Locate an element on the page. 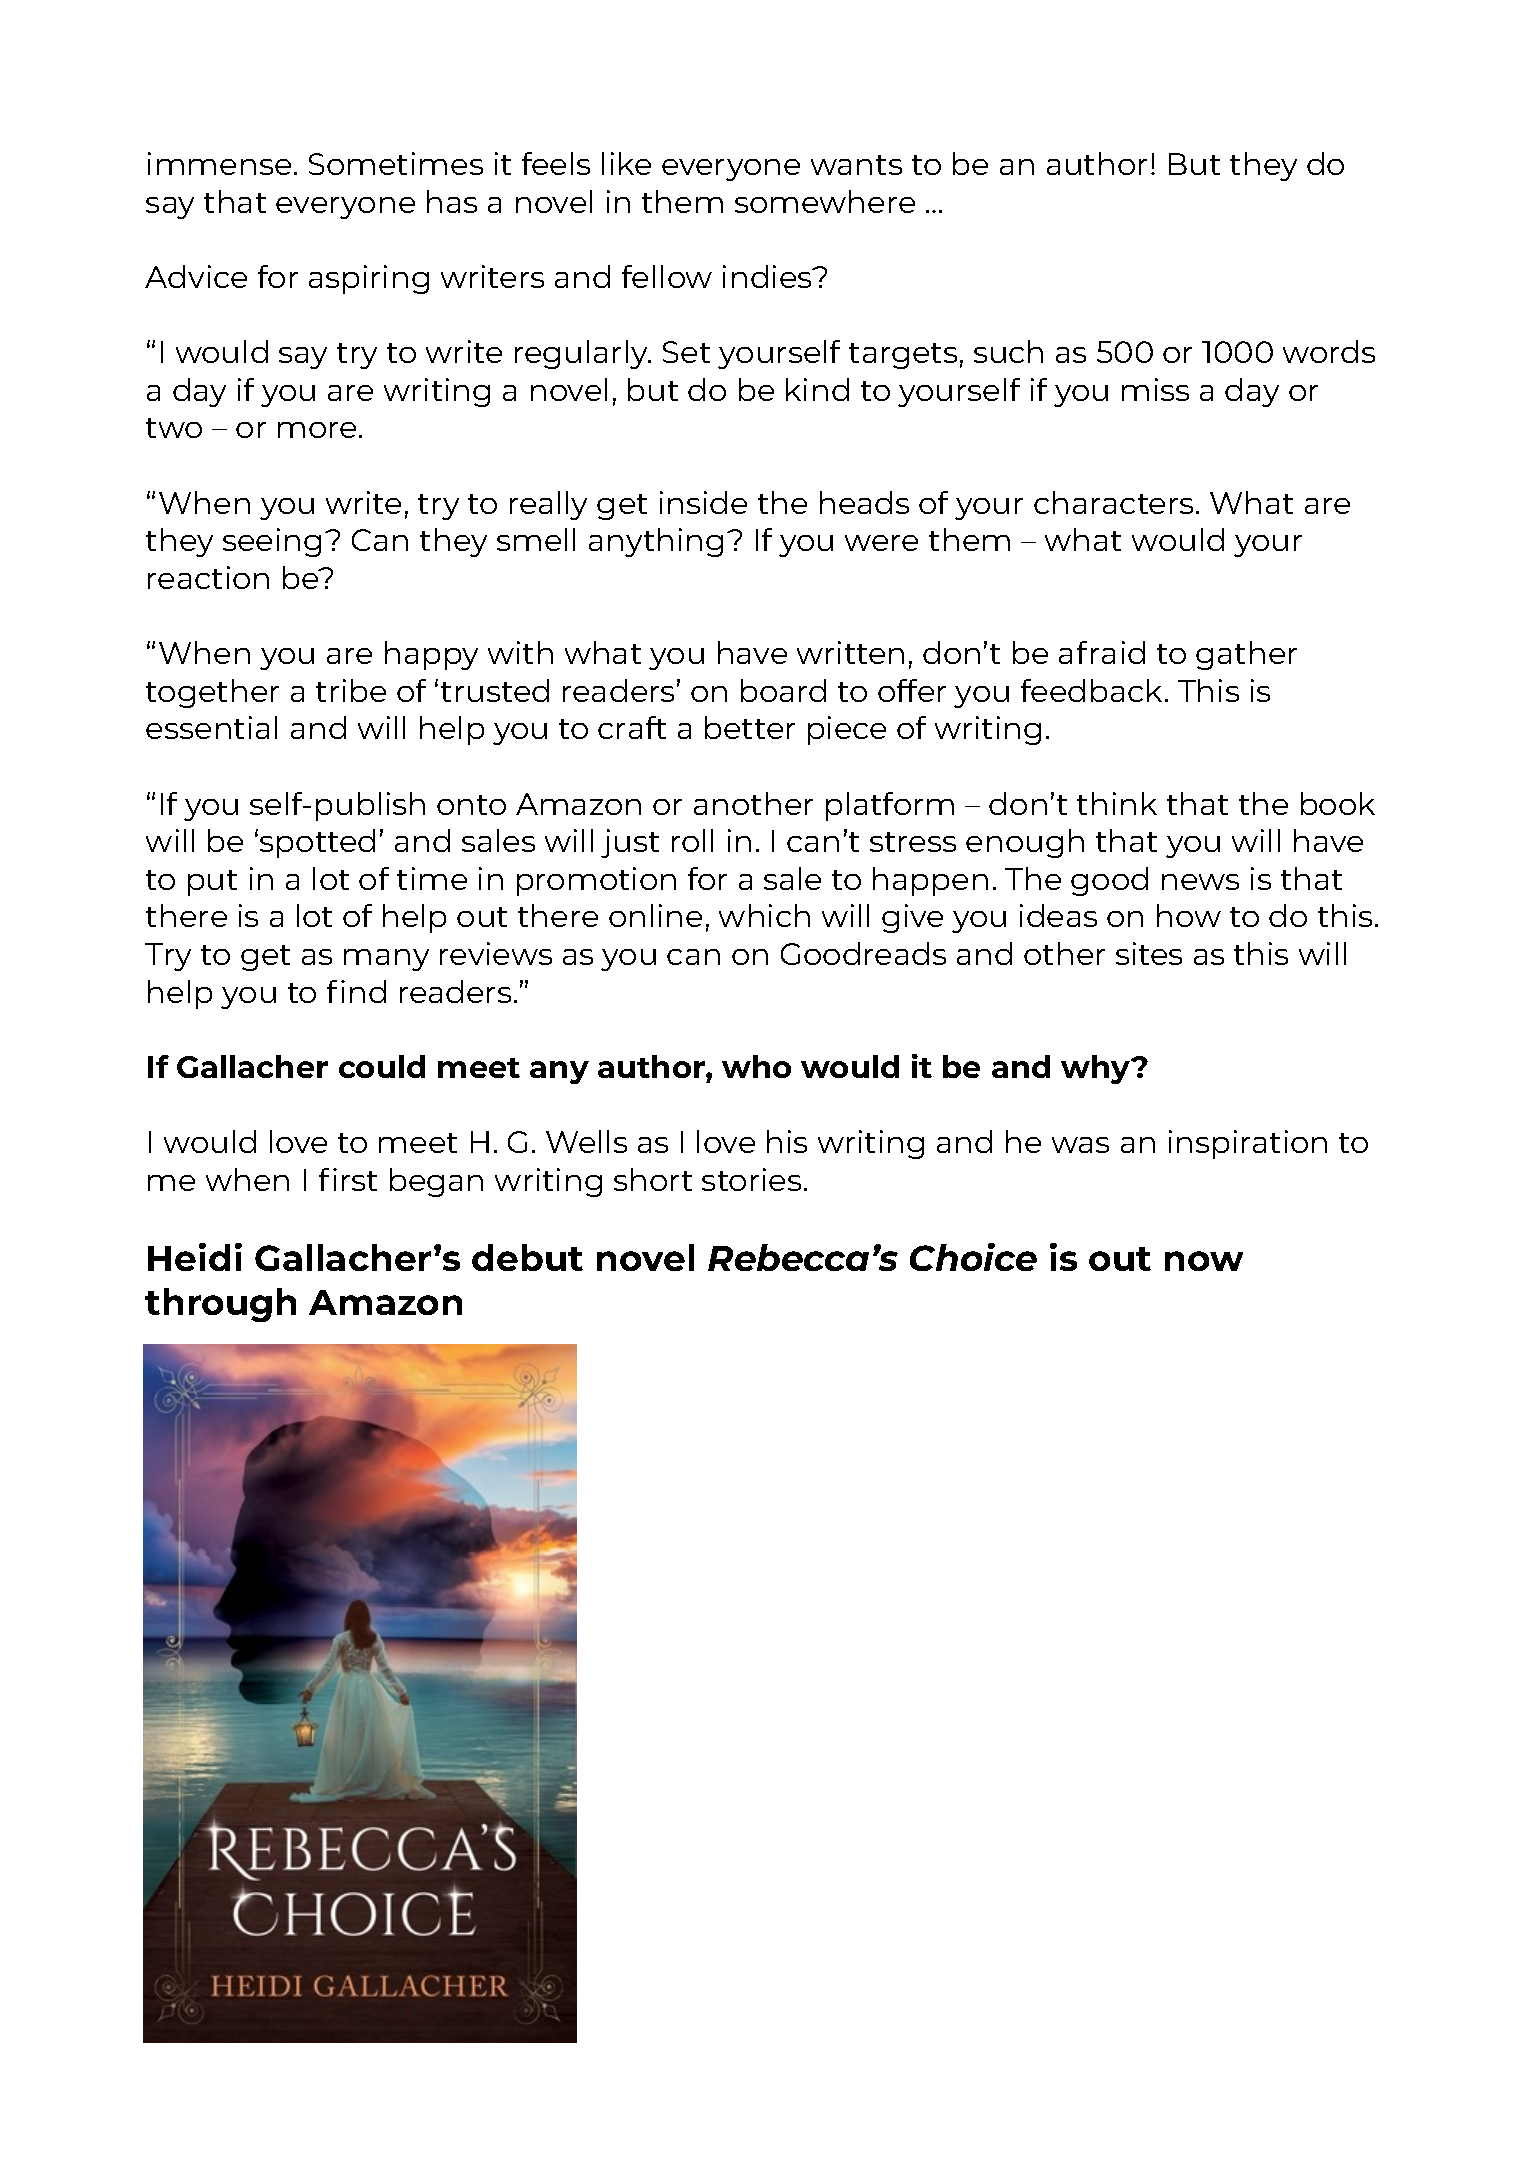 The width and height of the document is (1529, 2162). stories is located at coordinates (751, 1179).
